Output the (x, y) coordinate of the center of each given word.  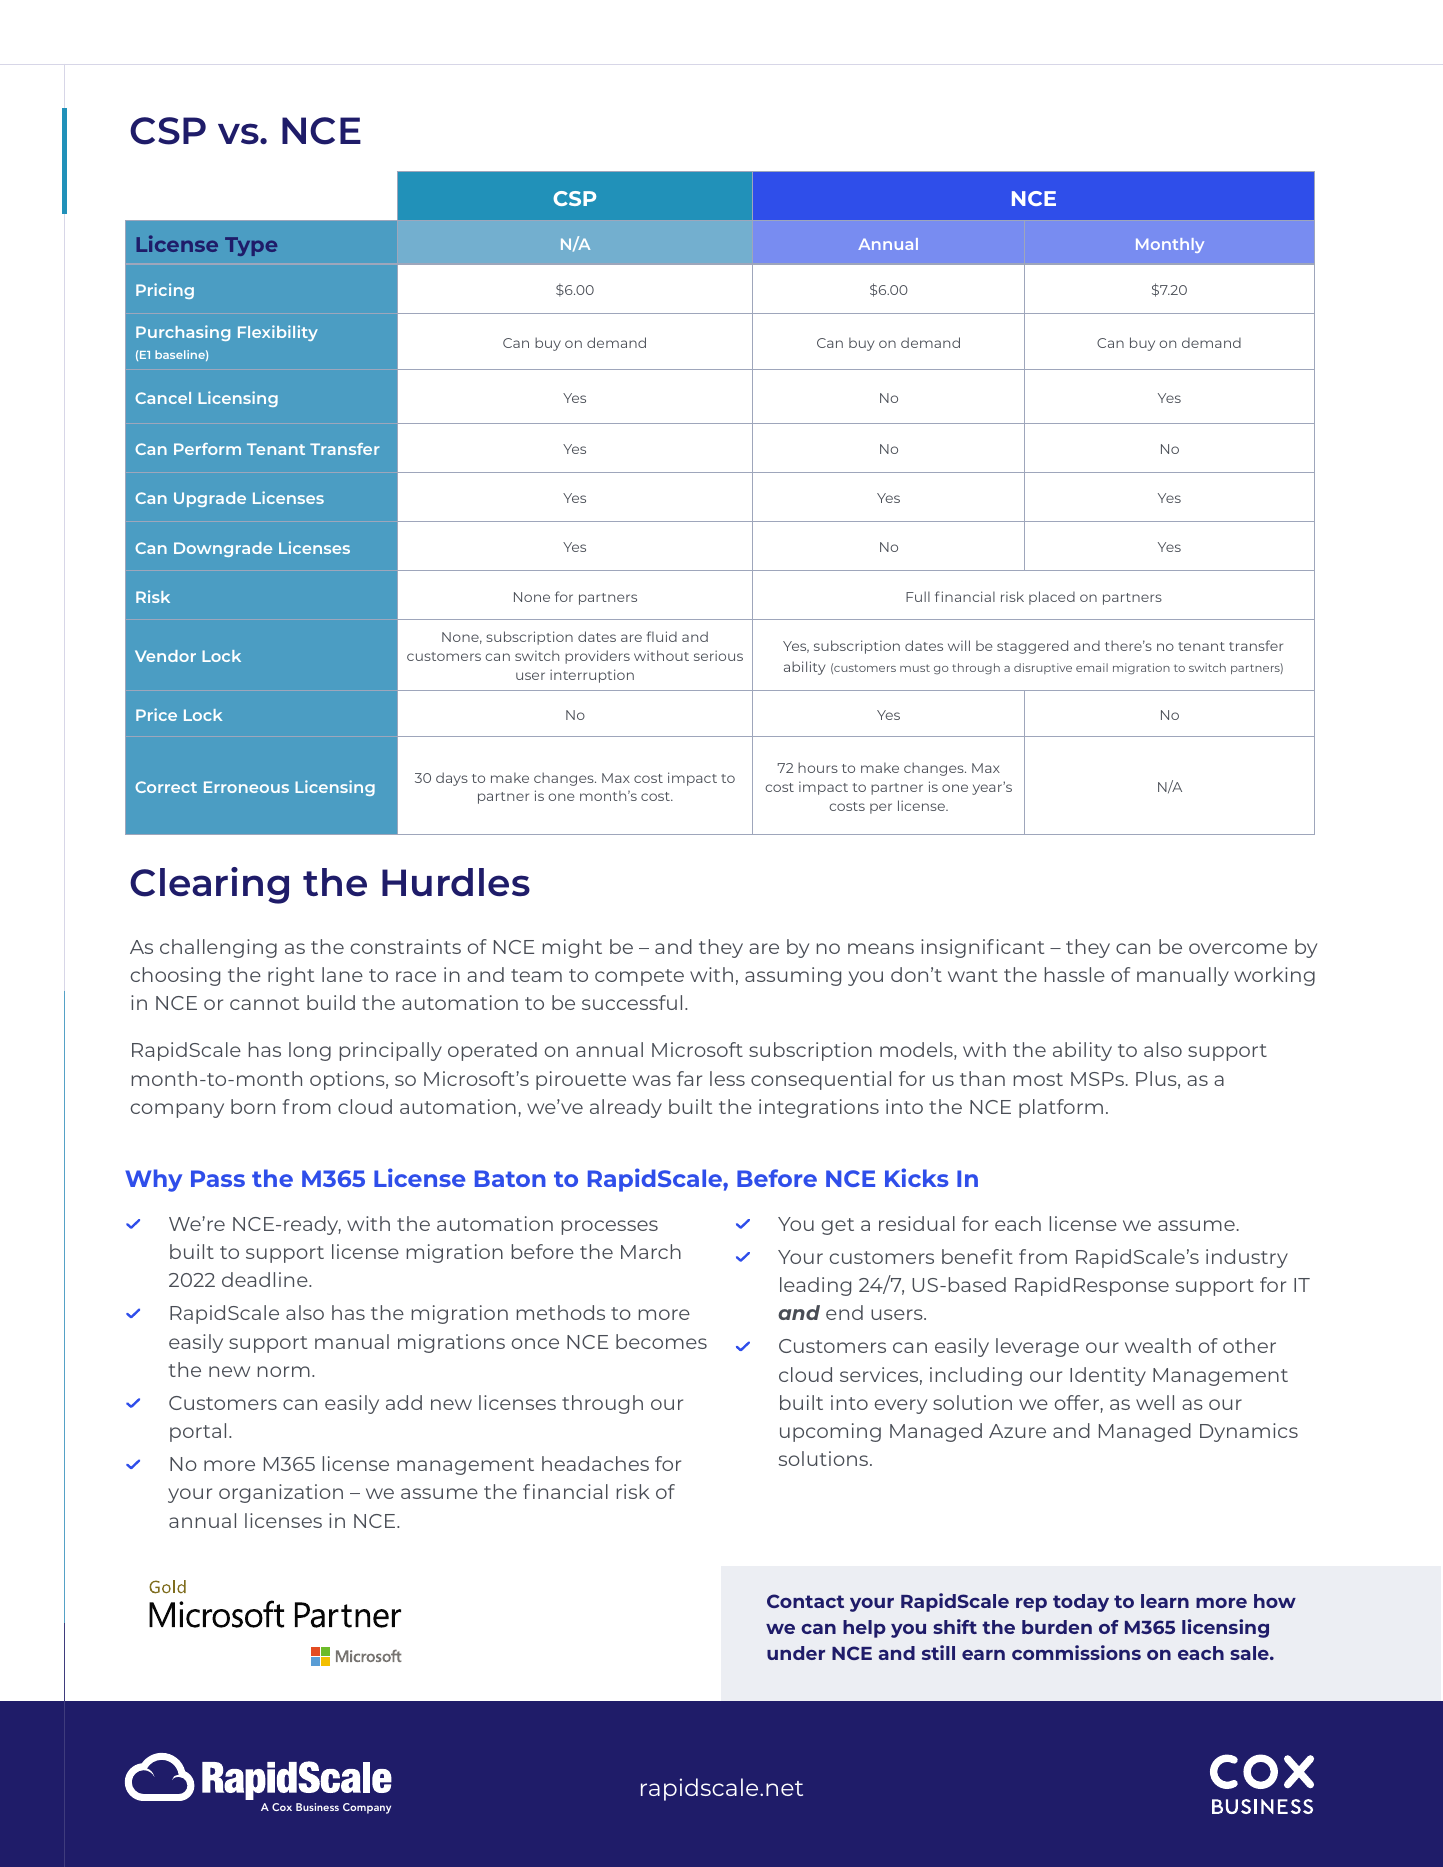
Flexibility (278, 333)
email (1092, 667)
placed (1052, 598)
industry (1247, 1258)
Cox (282, 1807)
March (651, 1251)
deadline (266, 1279)
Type (251, 246)
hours (818, 767)
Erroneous (246, 787)
